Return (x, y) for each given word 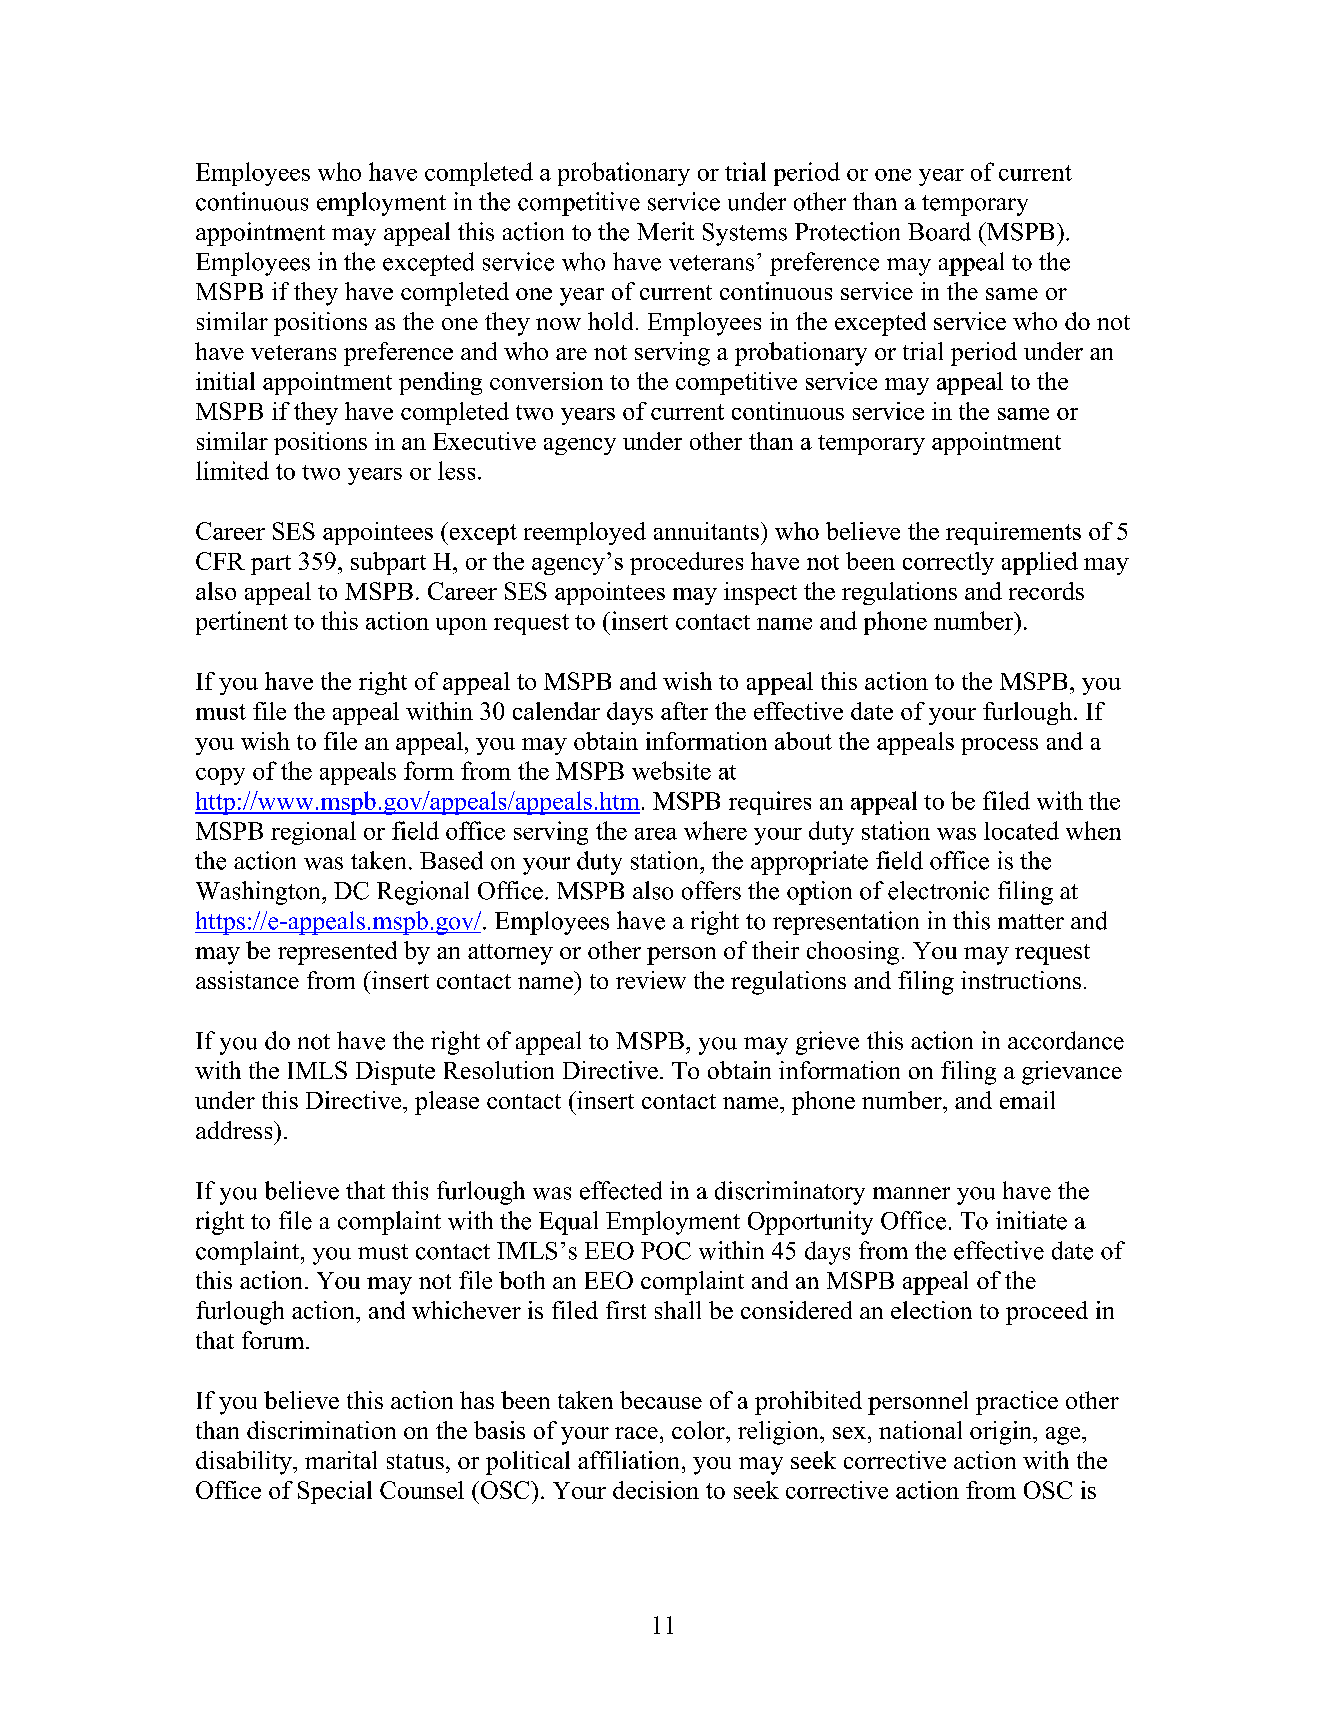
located (1021, 830)
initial (225, 381)
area (656, 834)
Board (939, 231)
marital (341, 1460)
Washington (259, 893)
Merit (665, 231)
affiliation (630, 1460)
